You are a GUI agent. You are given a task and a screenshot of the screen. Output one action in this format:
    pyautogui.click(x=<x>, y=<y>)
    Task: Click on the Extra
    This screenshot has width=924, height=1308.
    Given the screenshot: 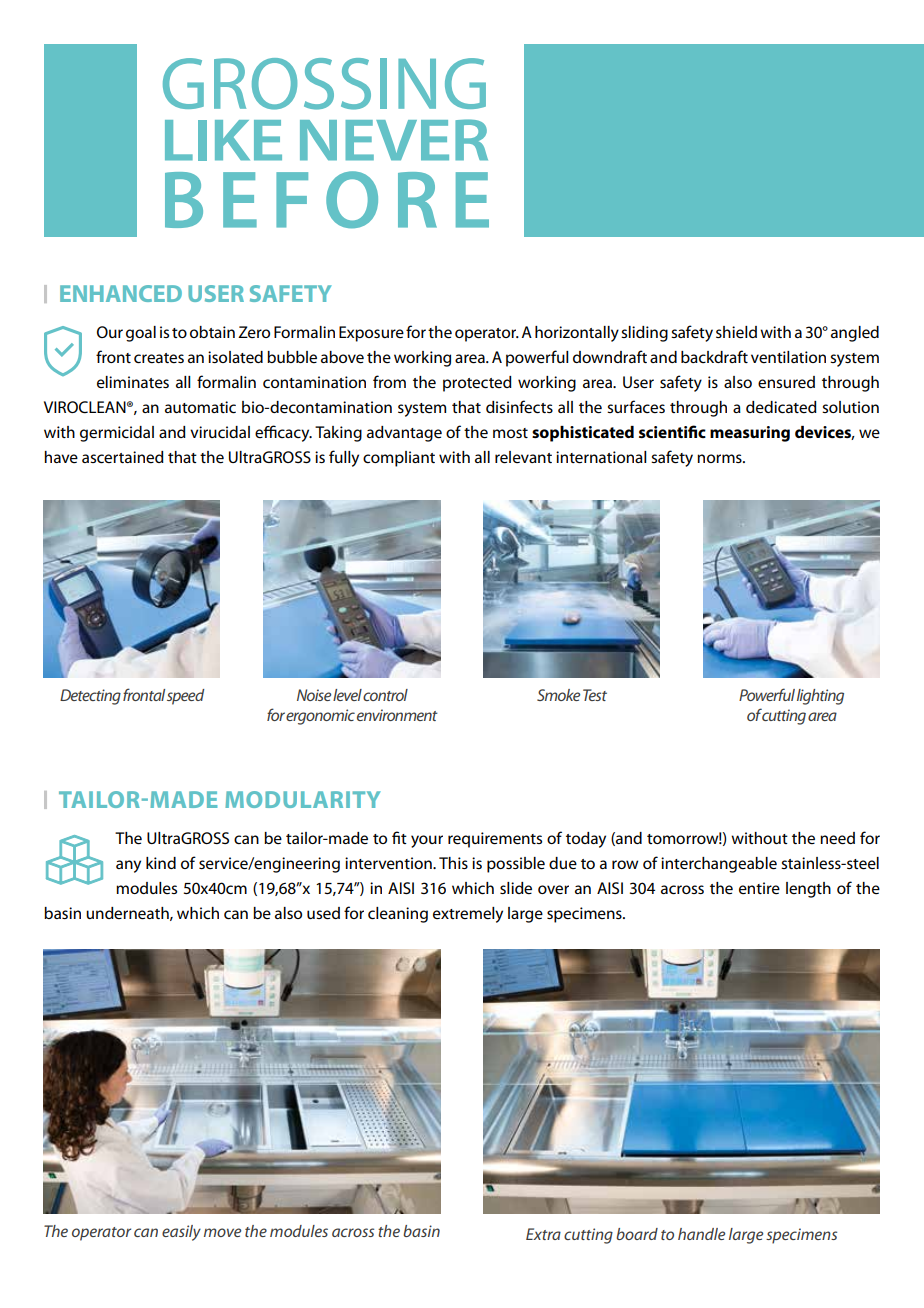 What is the action you would take?
    pyautogui.click(x=543, y=1234)
